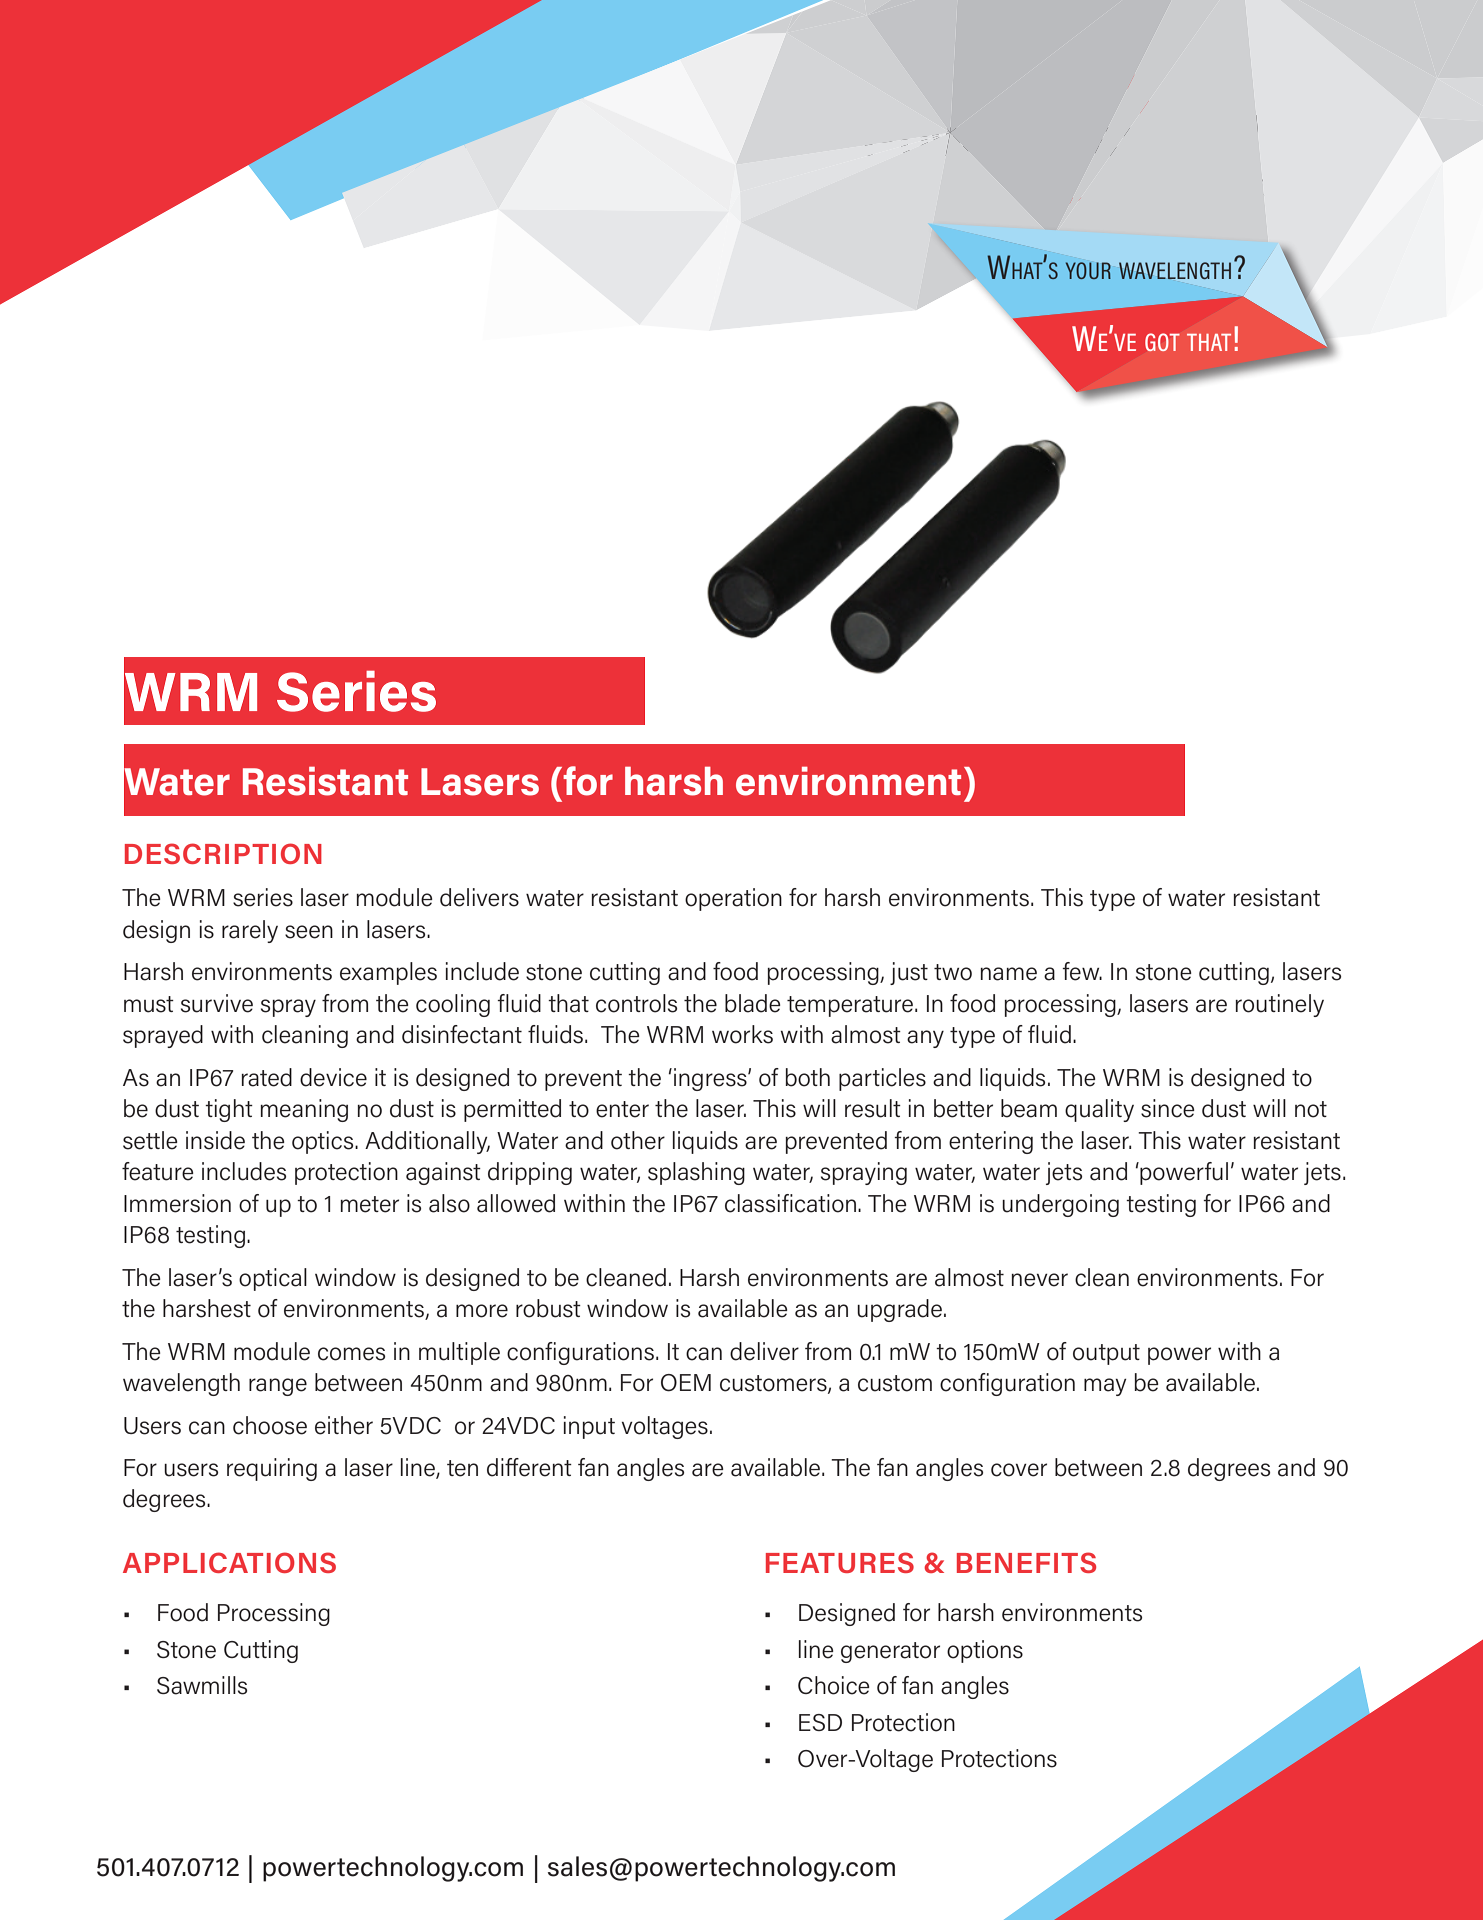 The width and height of the screenshot is (1483, 1920). What do you see at coordinates (202, 1685) in the screenshot?
I see `Sawmills` at bounding box center [202, 1685].
